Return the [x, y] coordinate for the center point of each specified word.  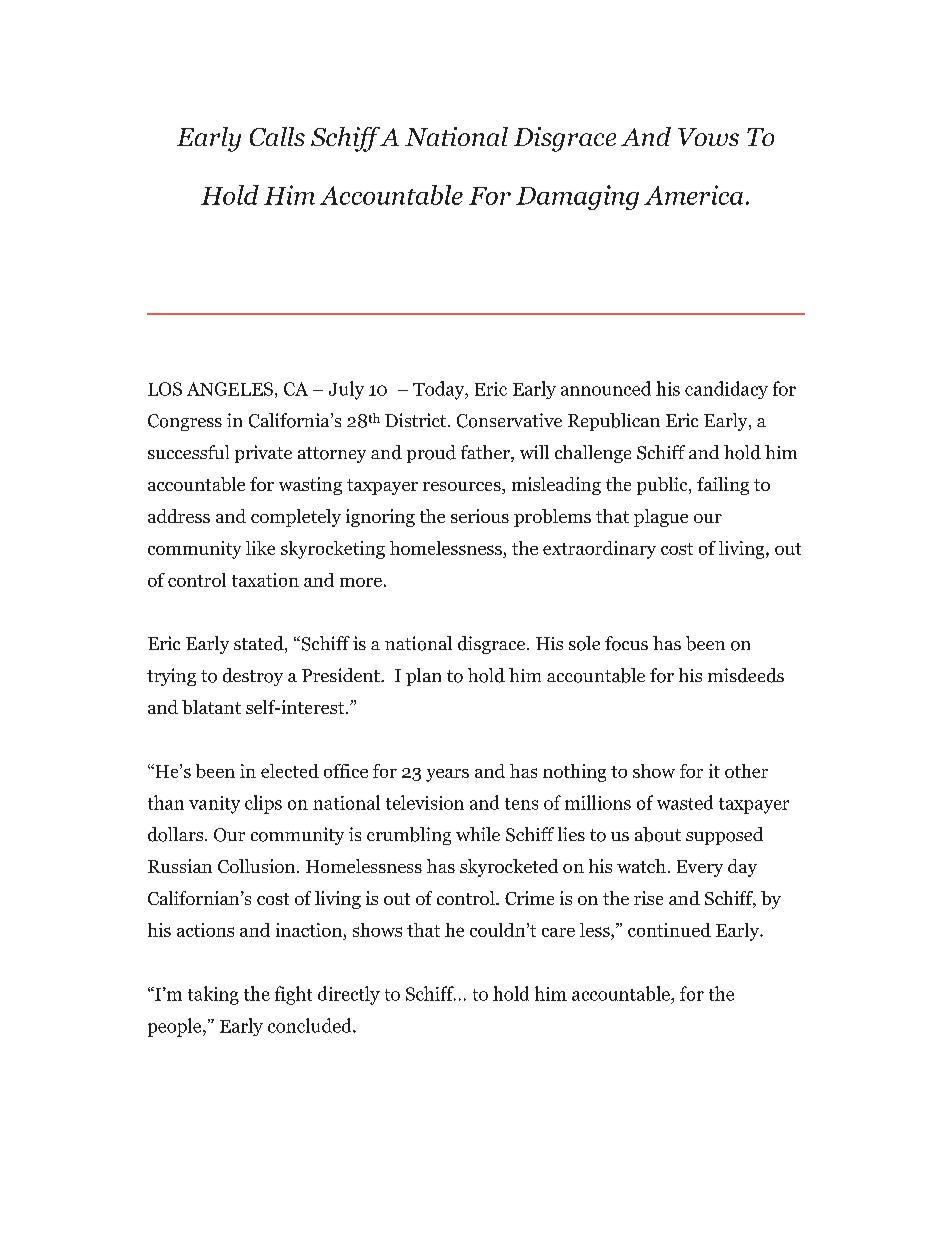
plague [661, 518]
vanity [214, 805]
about [658, 834]
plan [423, 677]
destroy [253, 677]
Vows [708, 137]
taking [213, 995]
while [478, 834]
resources [463, 488]
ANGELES [230, 389]
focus [626, 643]
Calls [277, 136]
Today [440, 390]
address [179, 516]
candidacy [726, 390]
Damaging [577, 197]
